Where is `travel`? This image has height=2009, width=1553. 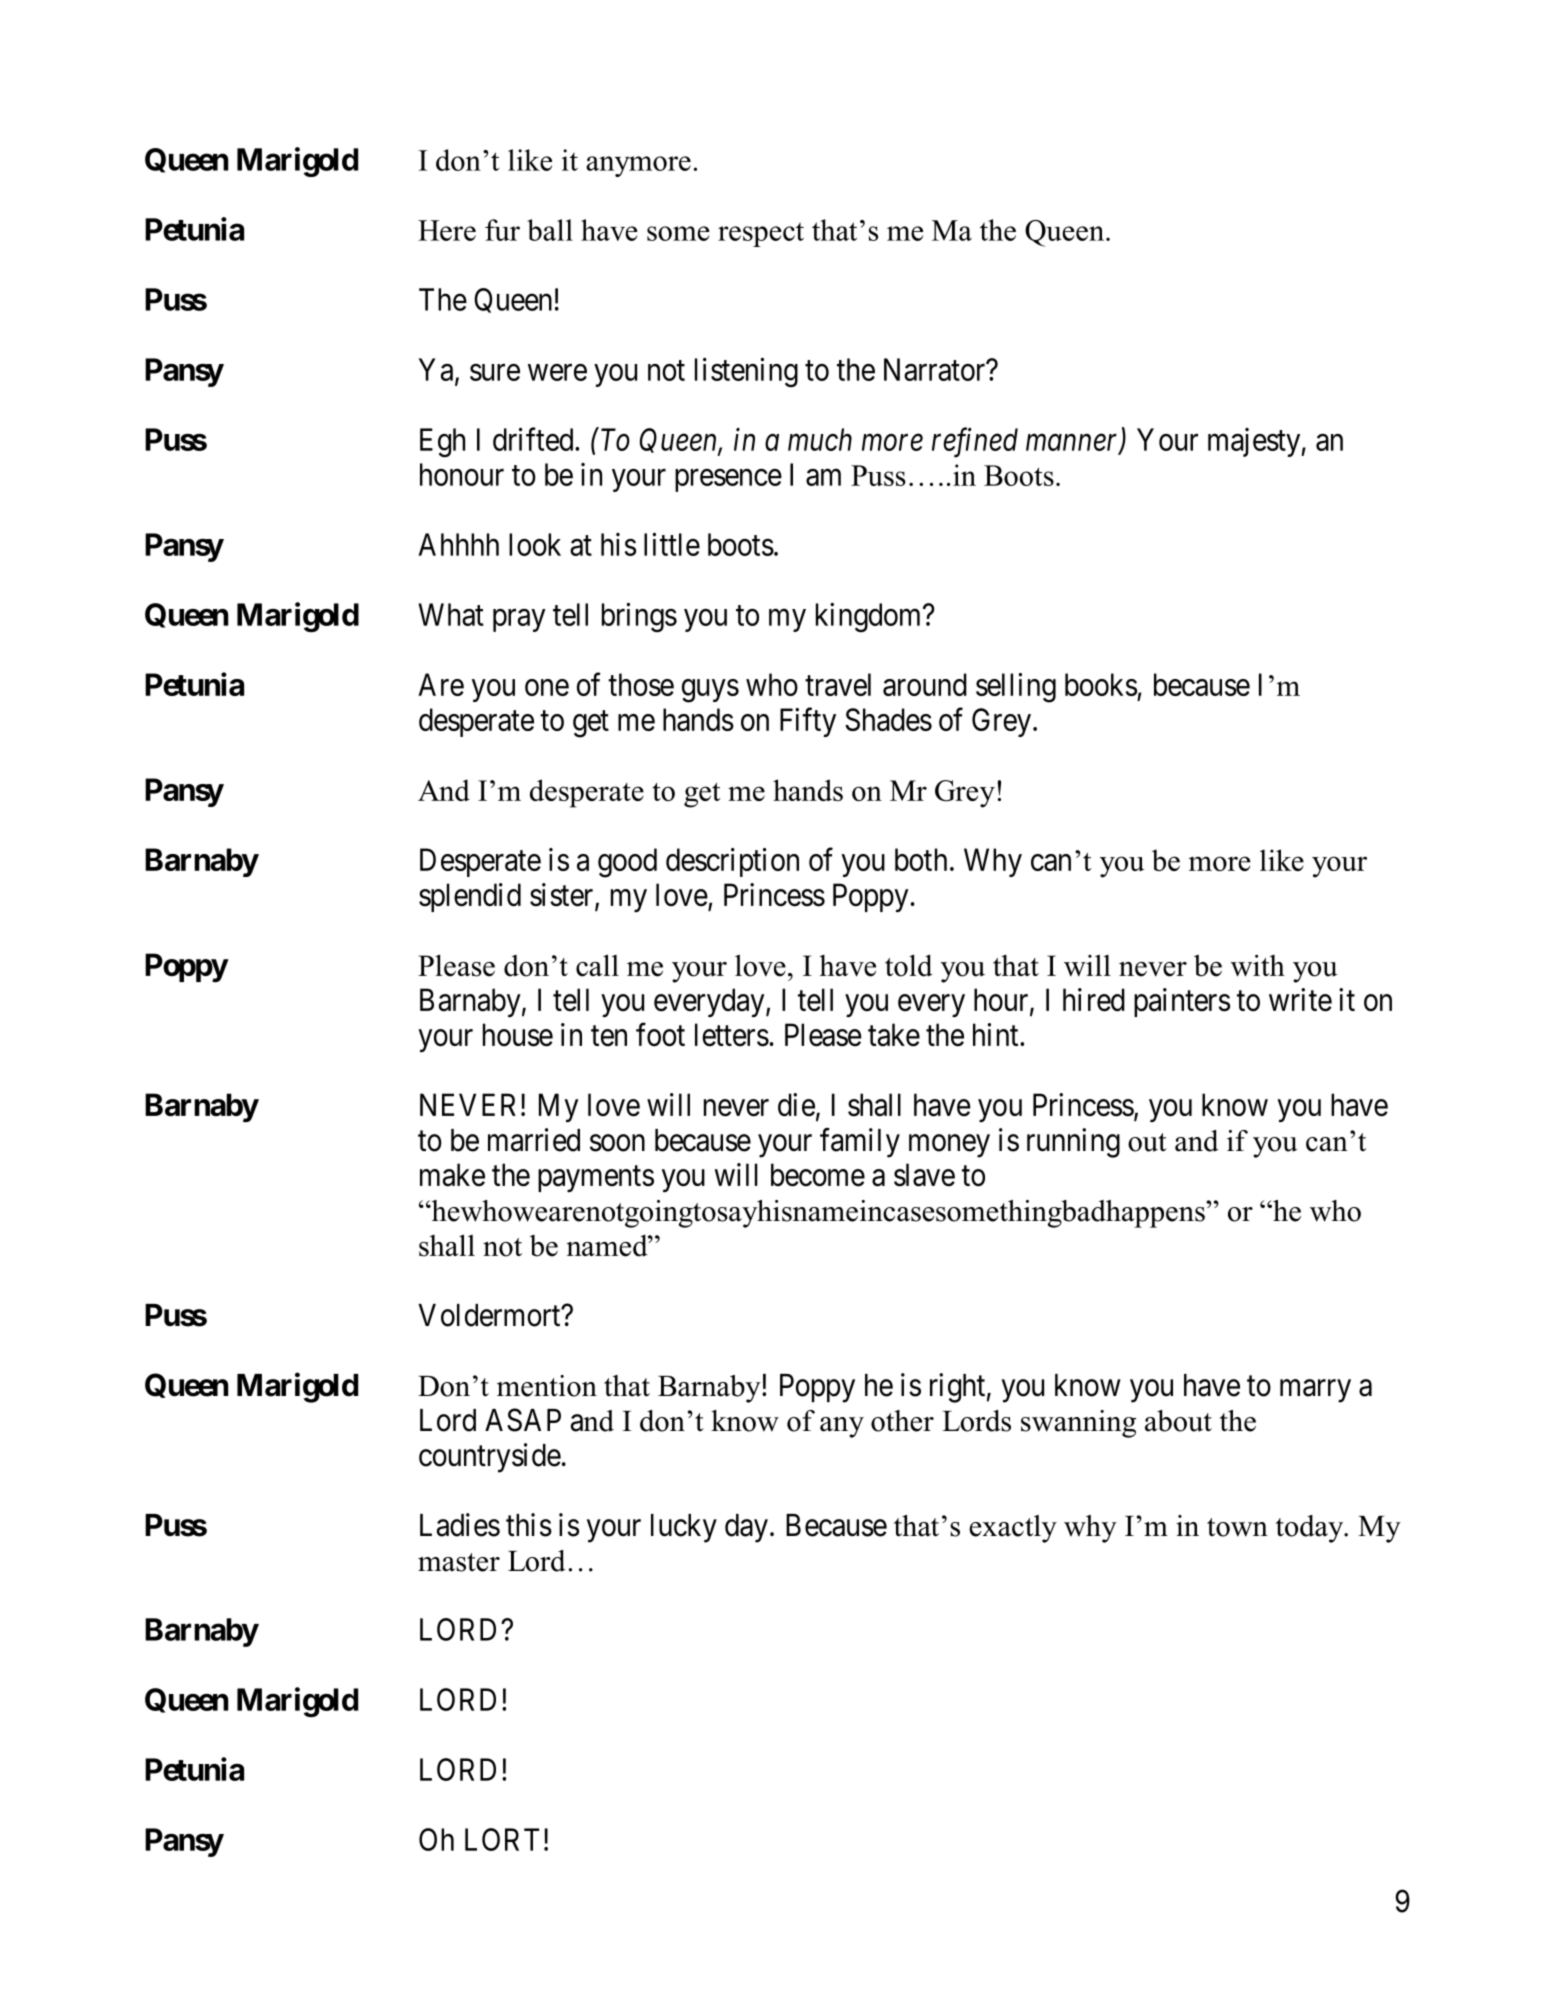
travel is located at coordinates (838, 684).
